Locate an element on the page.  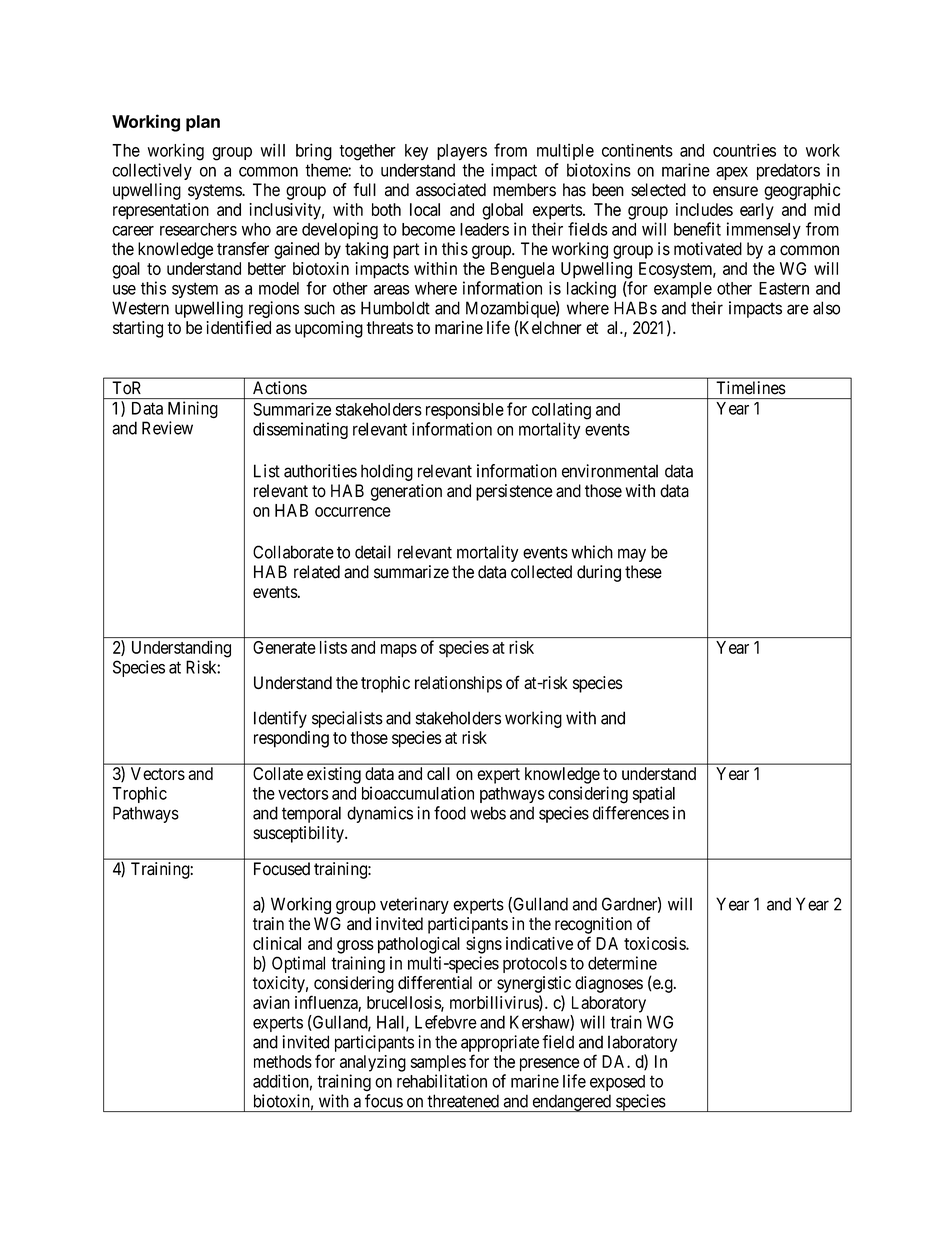
clinical is located at coordinates (277, 943).
